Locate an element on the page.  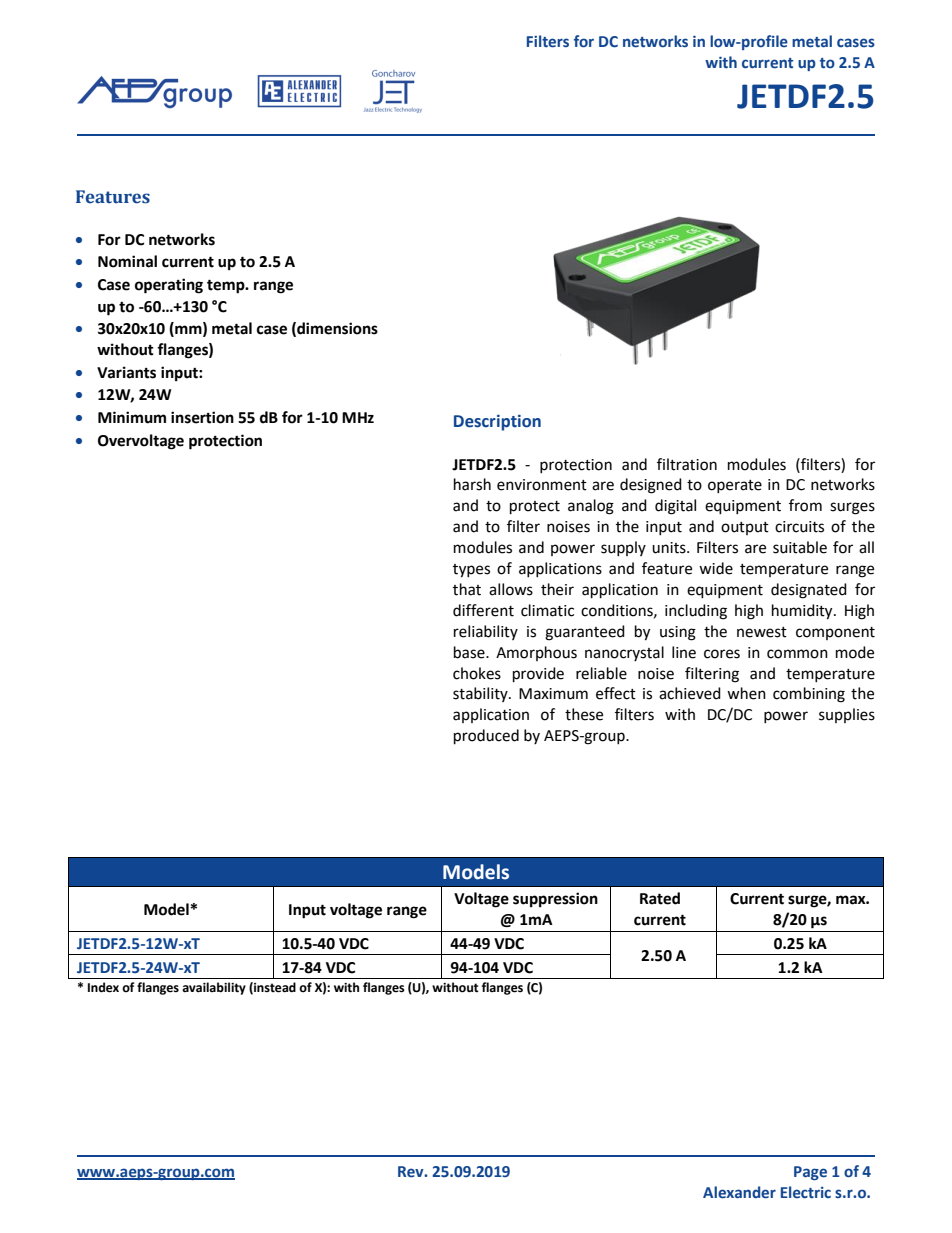
Index is located at coordinates (103, 987).
